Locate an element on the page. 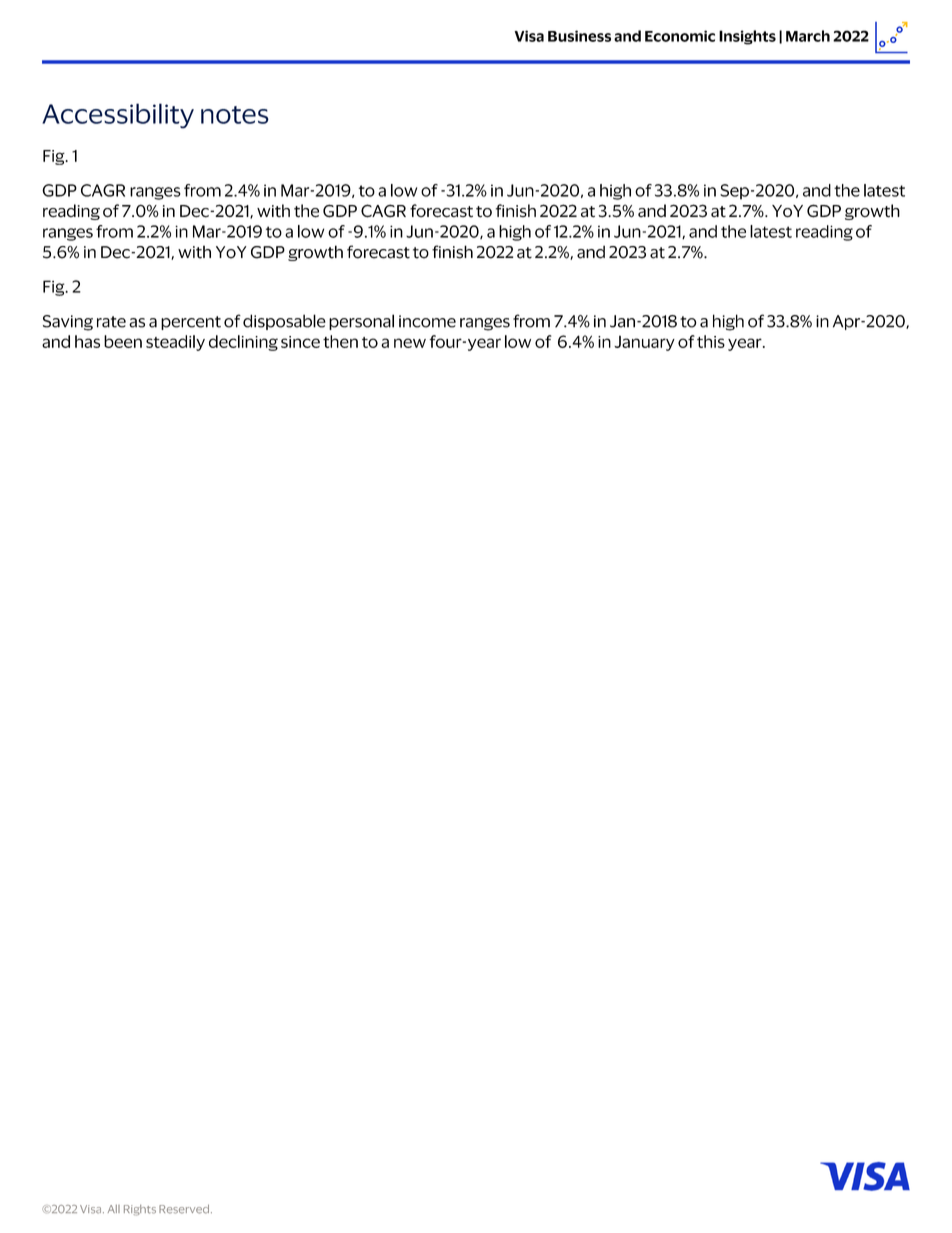  March is located at coordinates (808, 36).
